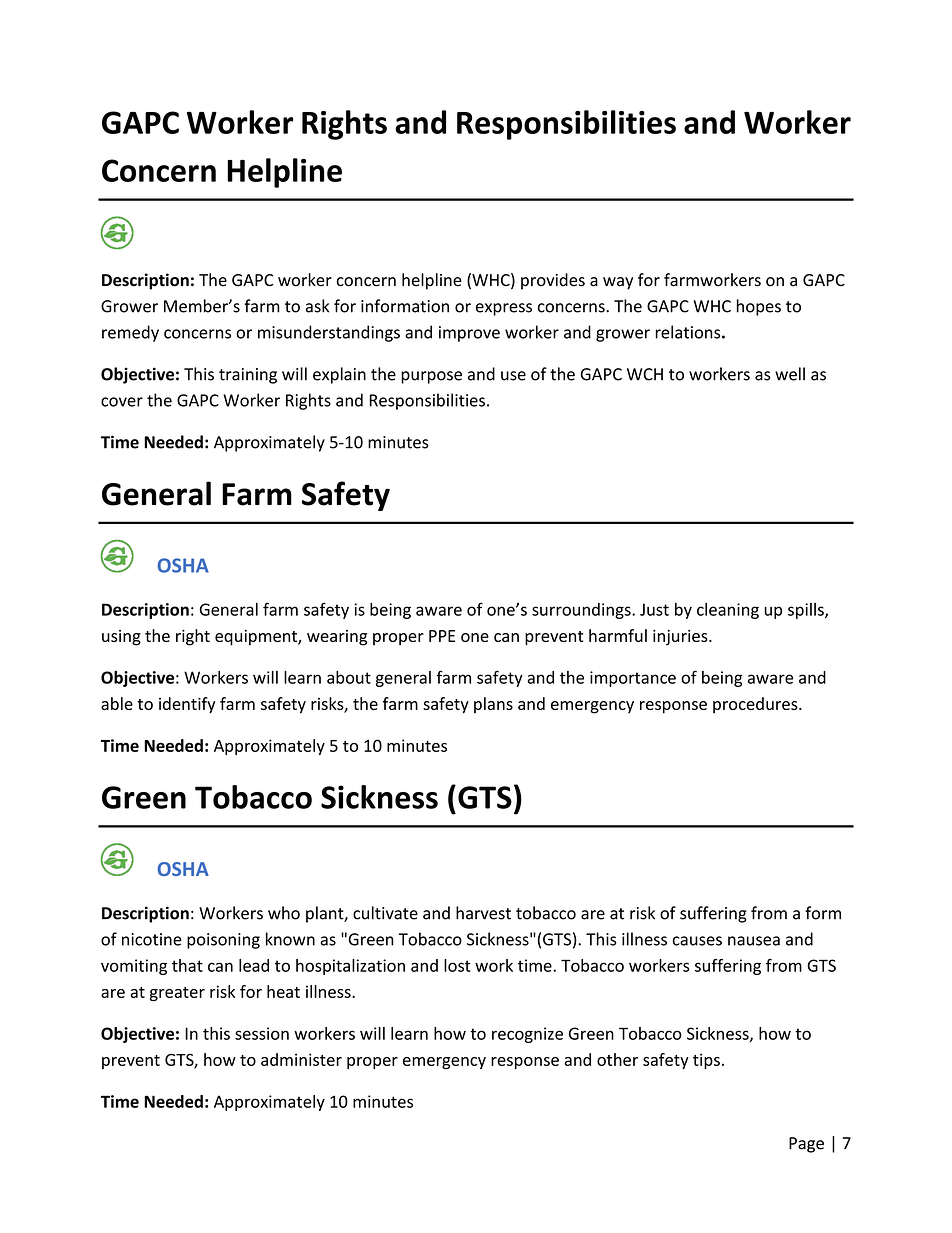 The image size is (952, 1233). I want to click on identify, so click(187, 705).
